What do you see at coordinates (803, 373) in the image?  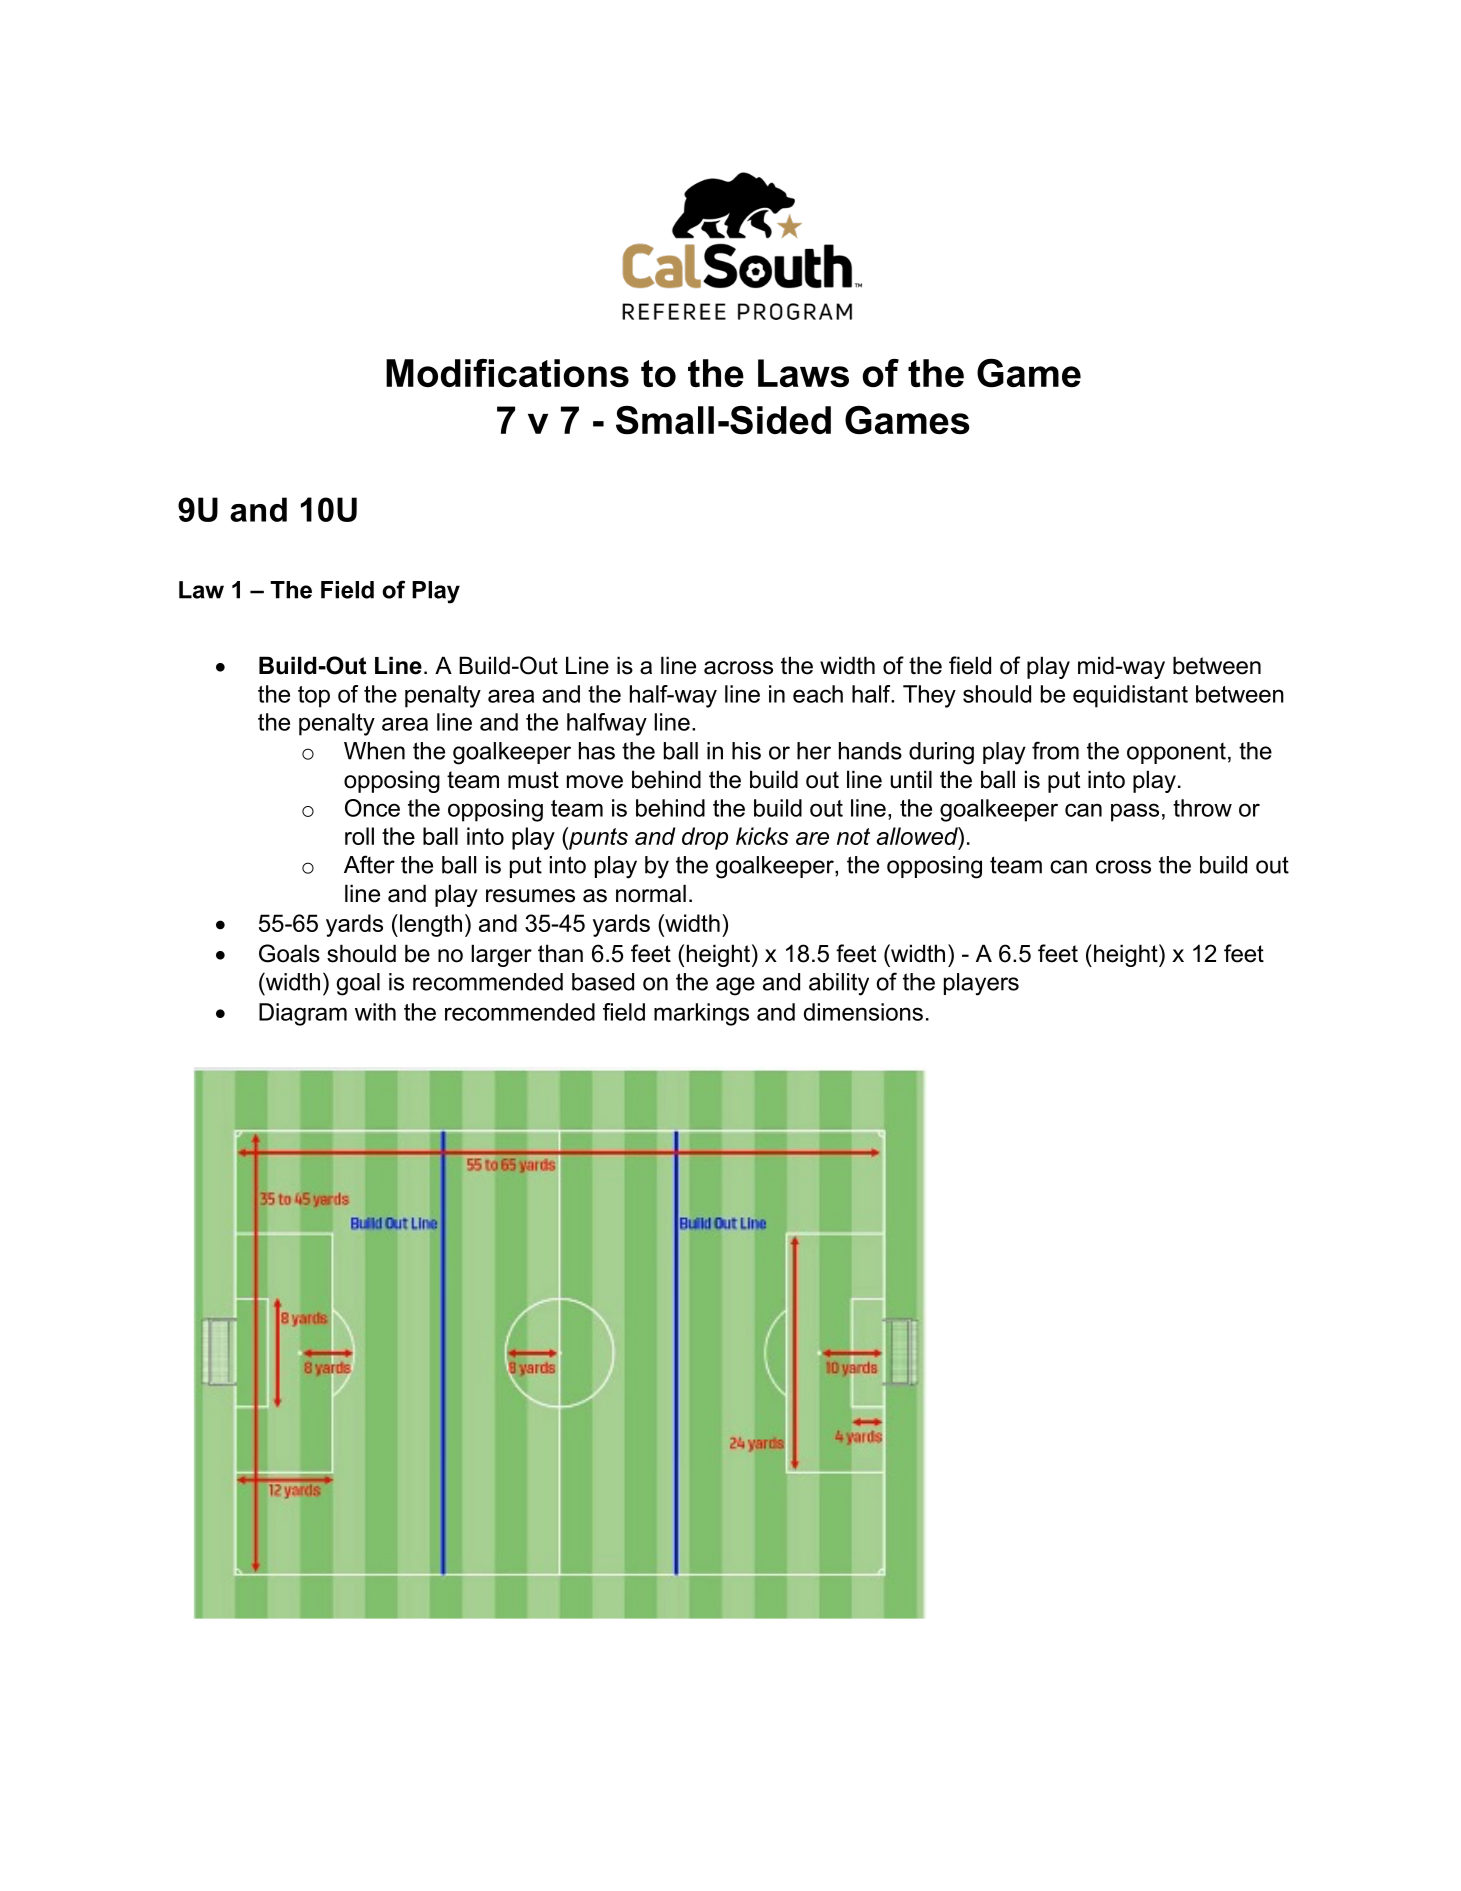 I see `Laws` at bounding box center [803, 373].
